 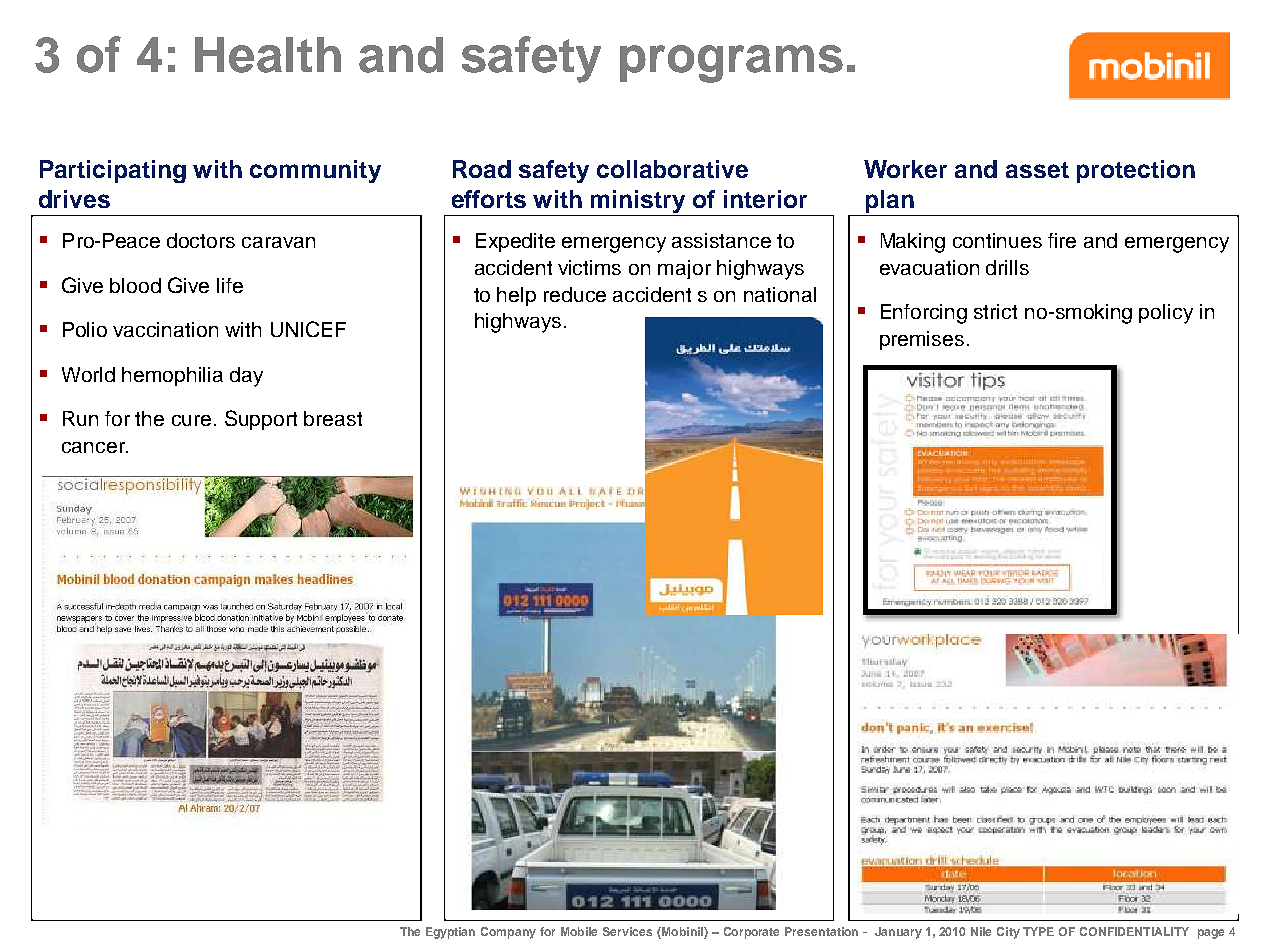 I want to click on cancer, so click(x=95, y=447).
